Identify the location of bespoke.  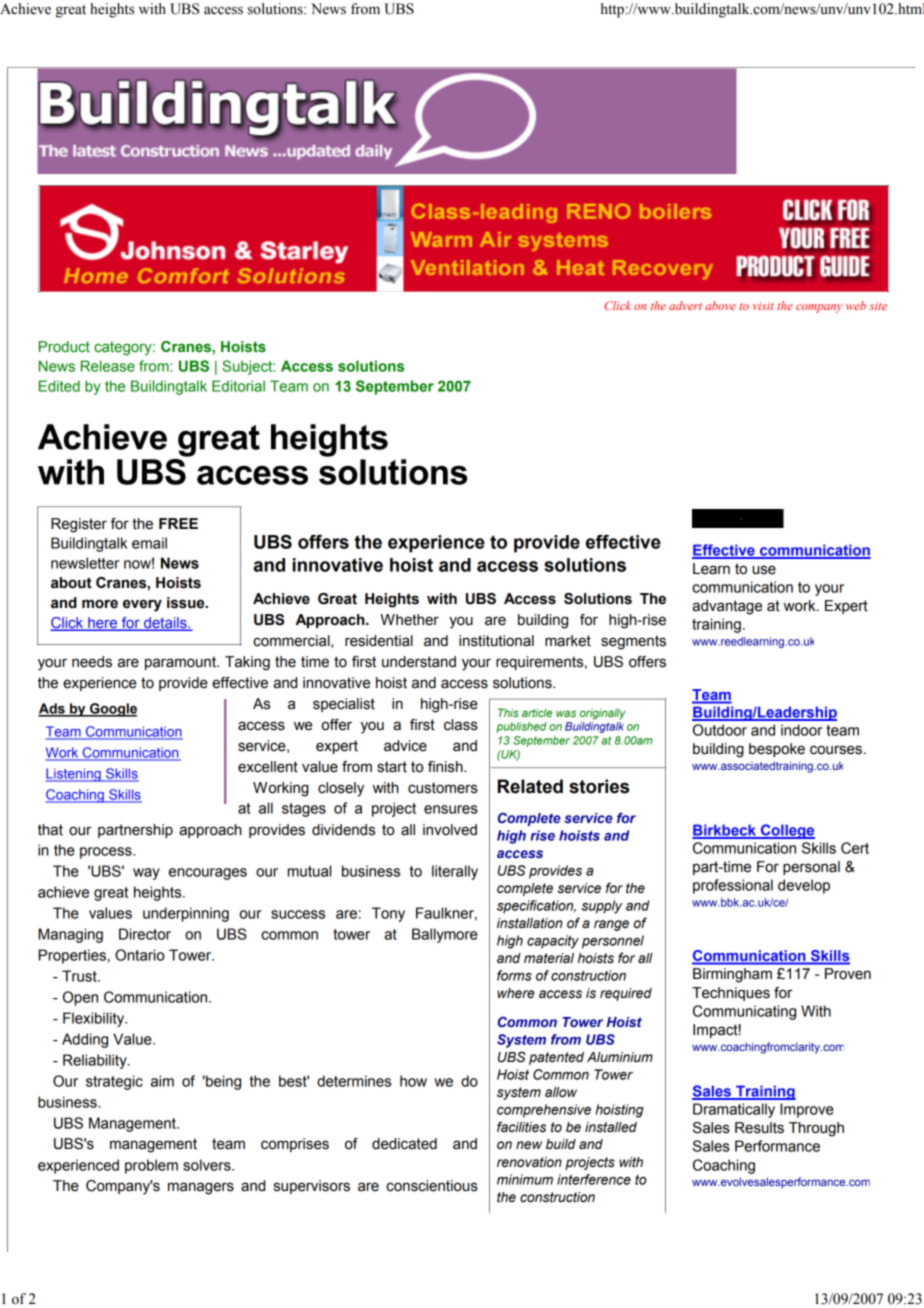
(777, 750).
